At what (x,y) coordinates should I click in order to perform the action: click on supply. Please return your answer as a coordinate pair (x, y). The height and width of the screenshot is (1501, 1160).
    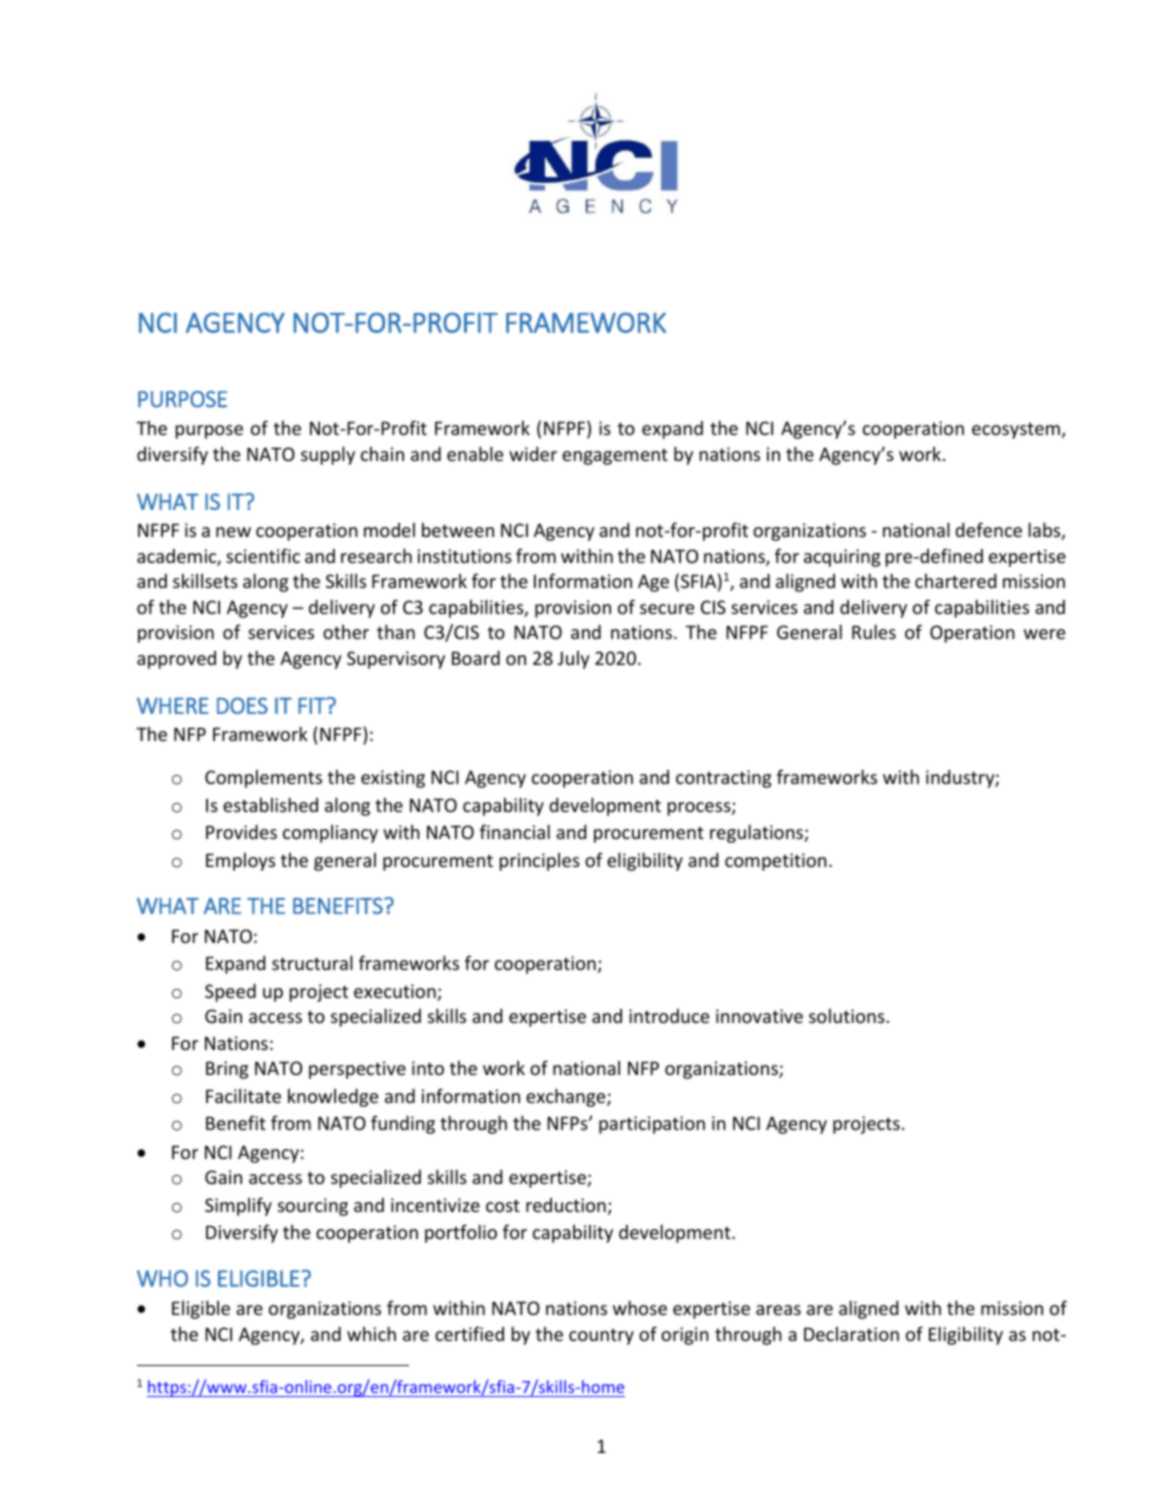
    Looking at the image, I should click on (328, 455).
